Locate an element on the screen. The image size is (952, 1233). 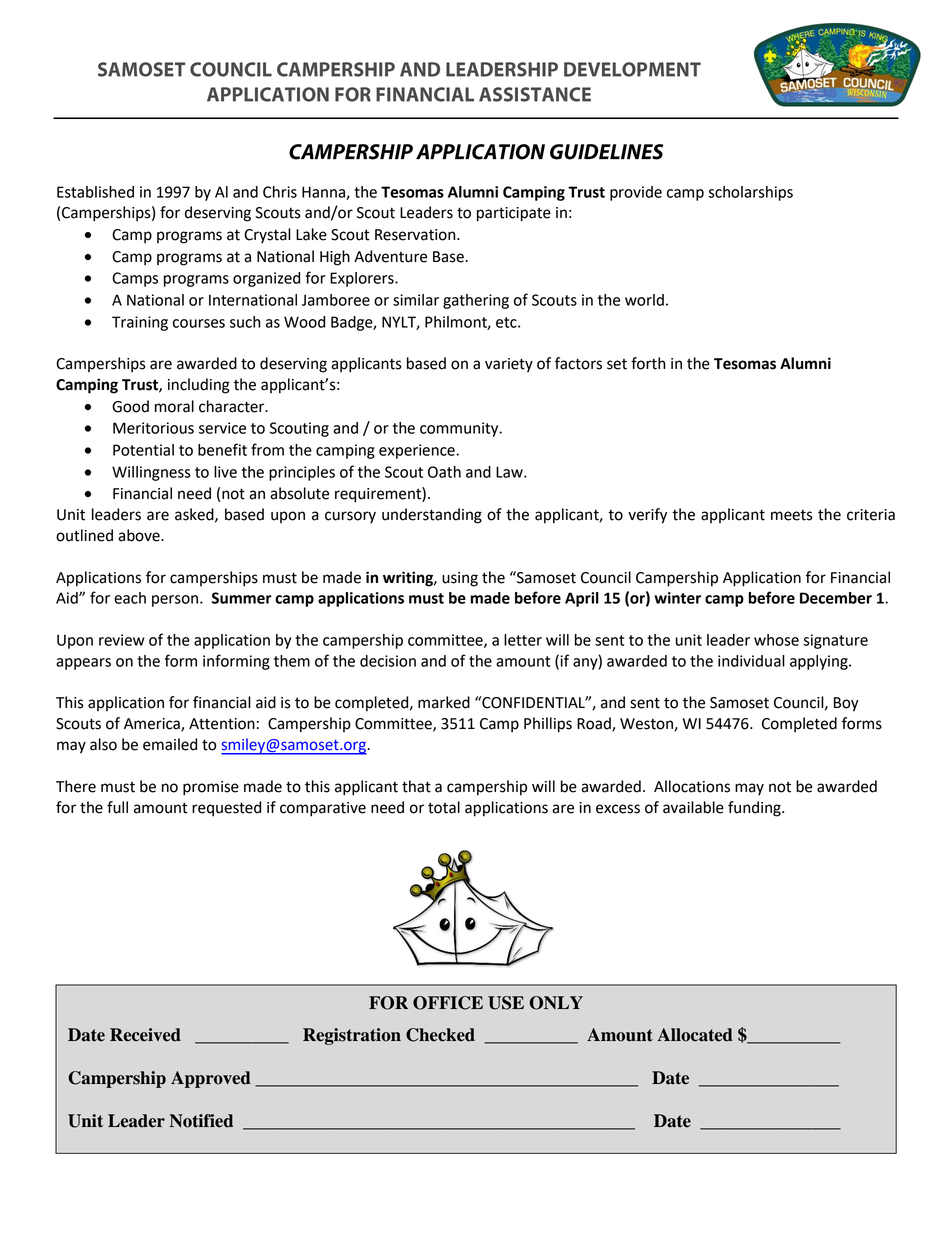
Established is located at coordinates (95, 192).
